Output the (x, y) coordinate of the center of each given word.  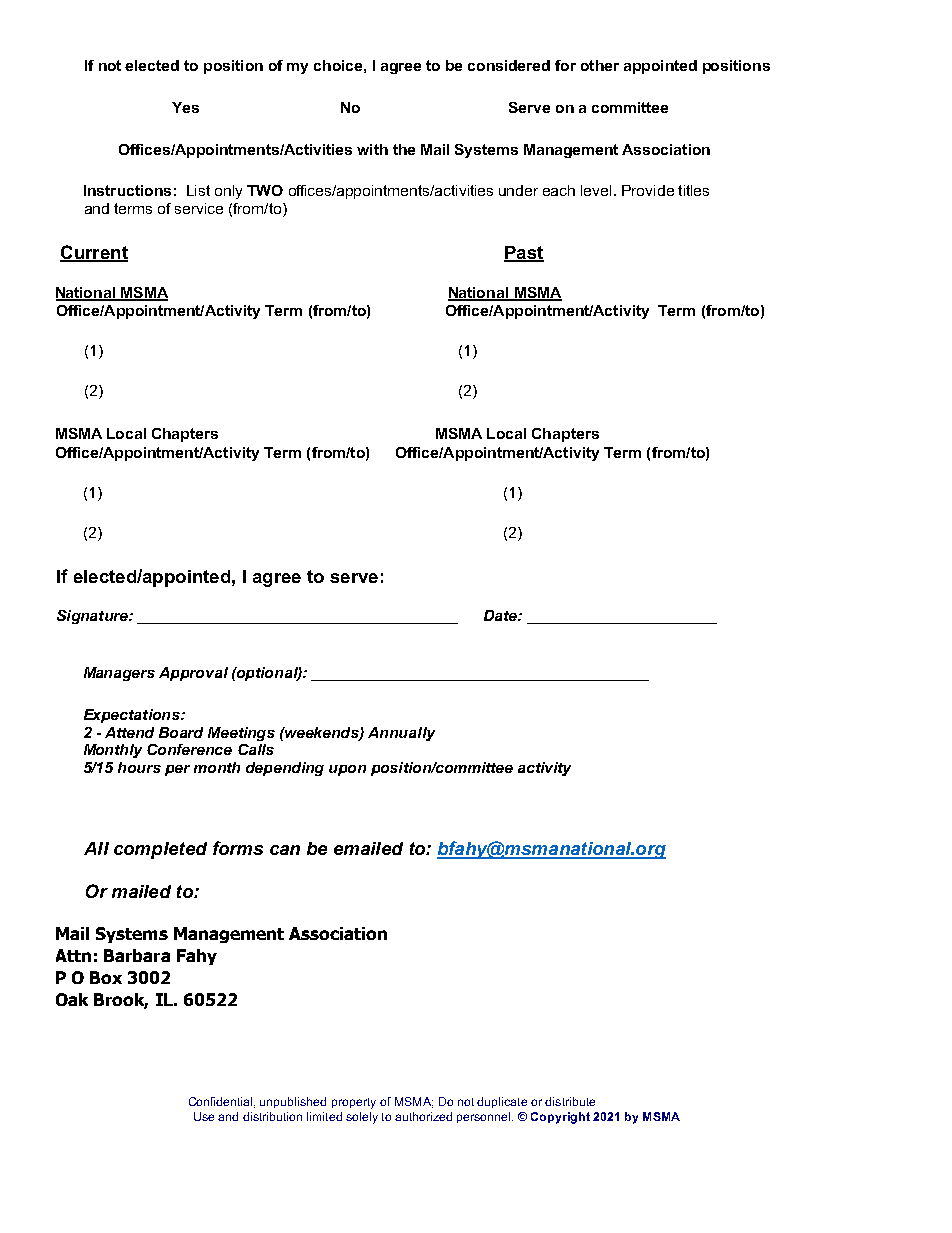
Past (524, 253)
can (285, 850)
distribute (570, 1101)
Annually (401, 734)
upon (347, 770)
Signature (93, 617)
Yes (185, 107)
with (372, 149)
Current (94, 253)
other (600, 65)
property (354, 1103)
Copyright (560, 1118)
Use (204, 1116)
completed (160, 850)
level (596, 190)
